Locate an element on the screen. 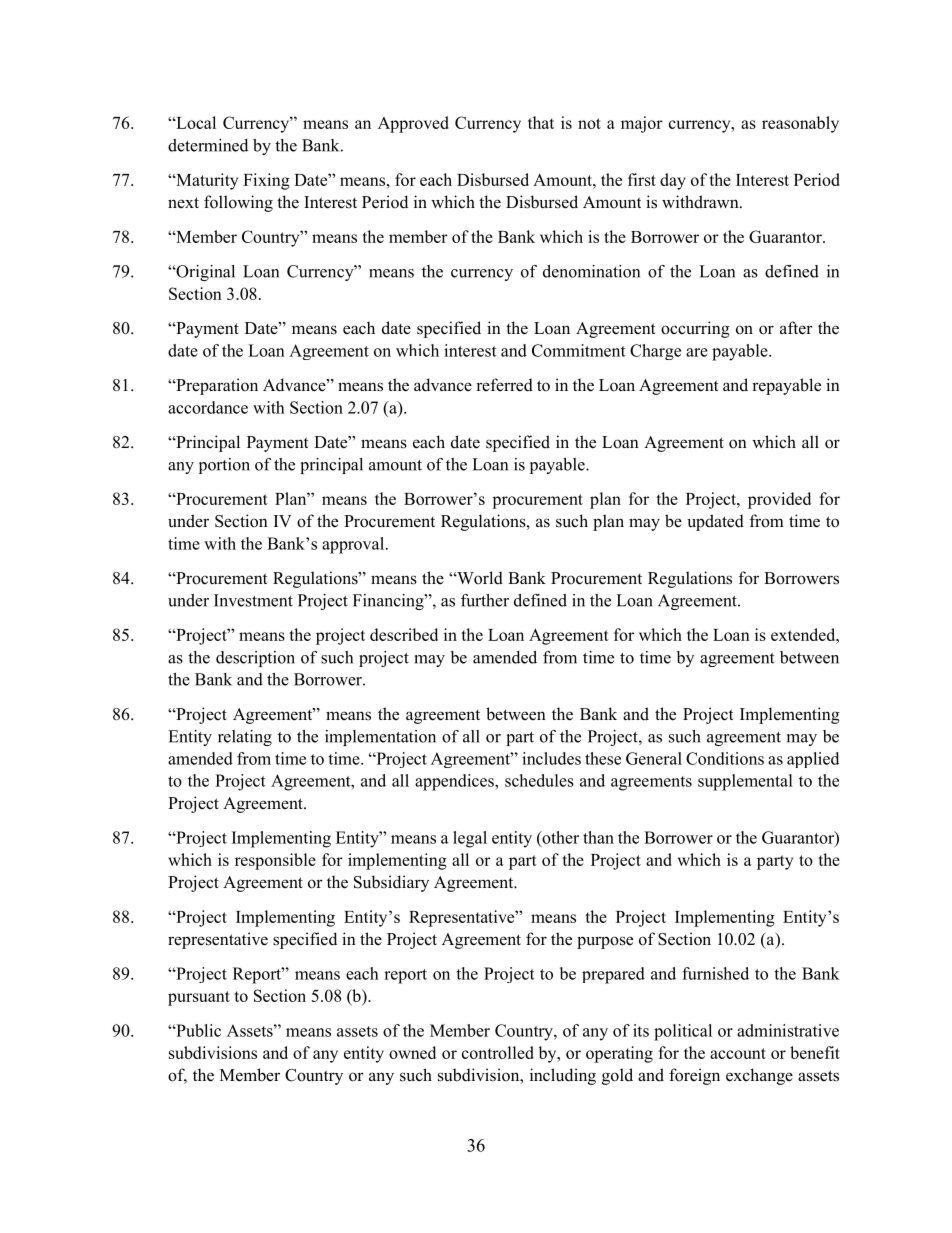 This screenshot has height=1233, width=952. supplemental is located at coordinates (745, 782).
